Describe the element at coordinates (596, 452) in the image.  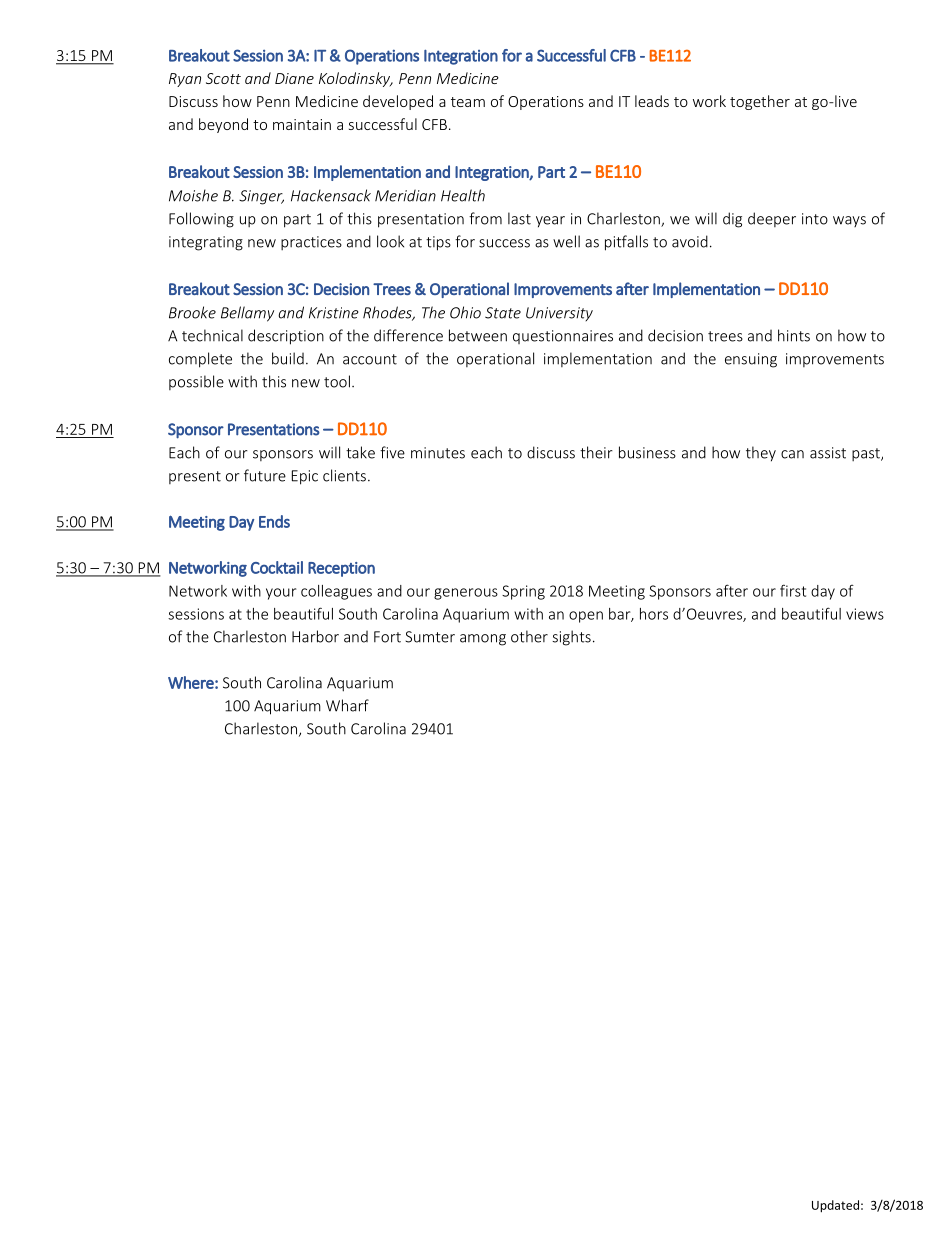
I see `their` at that location.
